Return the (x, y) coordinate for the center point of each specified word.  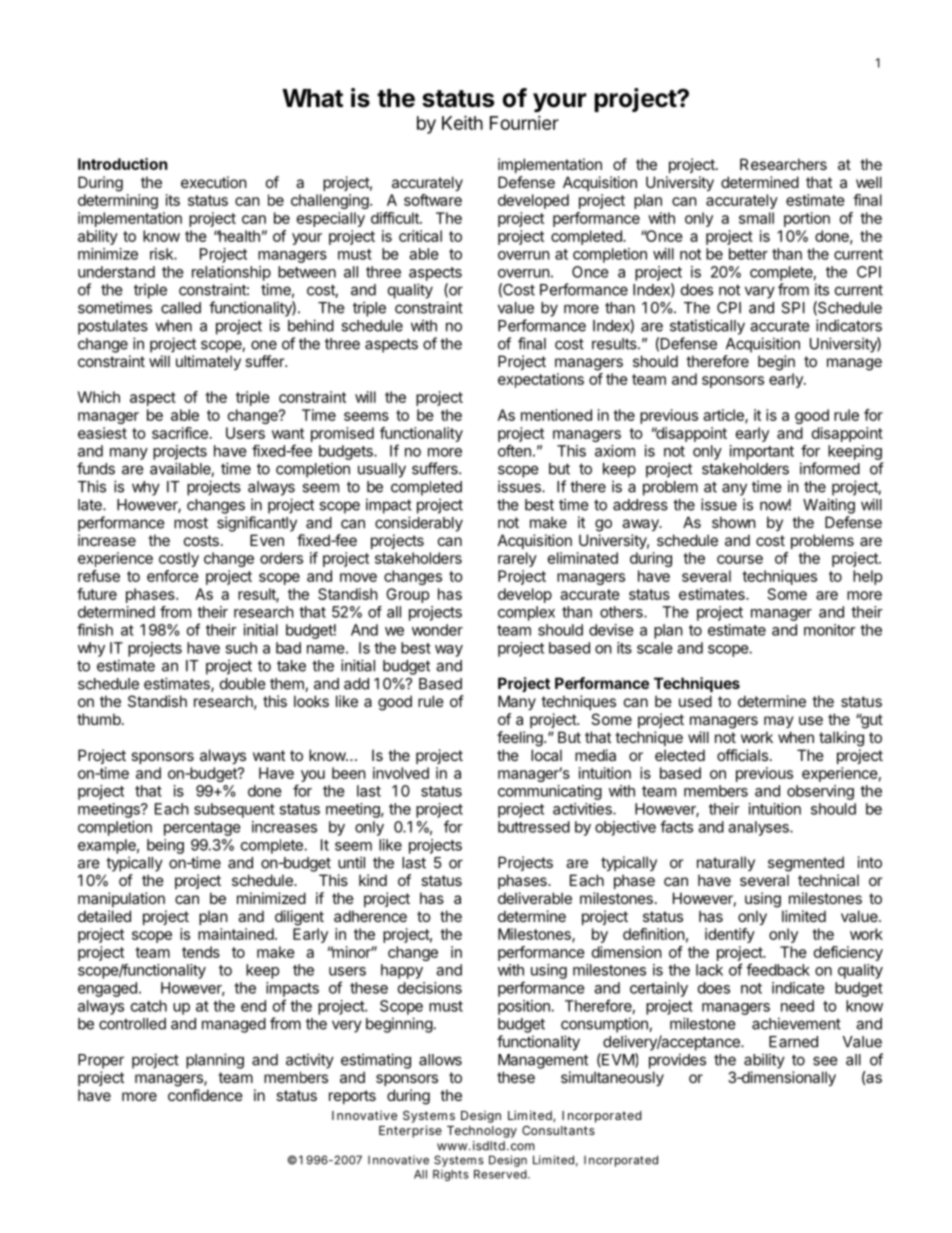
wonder (437, 630)
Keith (462, 122)
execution (214, 182)
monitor (830, 630)
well (869, 182)
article (724, 416)
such (241, 648)
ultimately (208, 362)
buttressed (534, 827)
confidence (205, 1095)
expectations (541, 380)
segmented (806, 864)
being (165, 846)
